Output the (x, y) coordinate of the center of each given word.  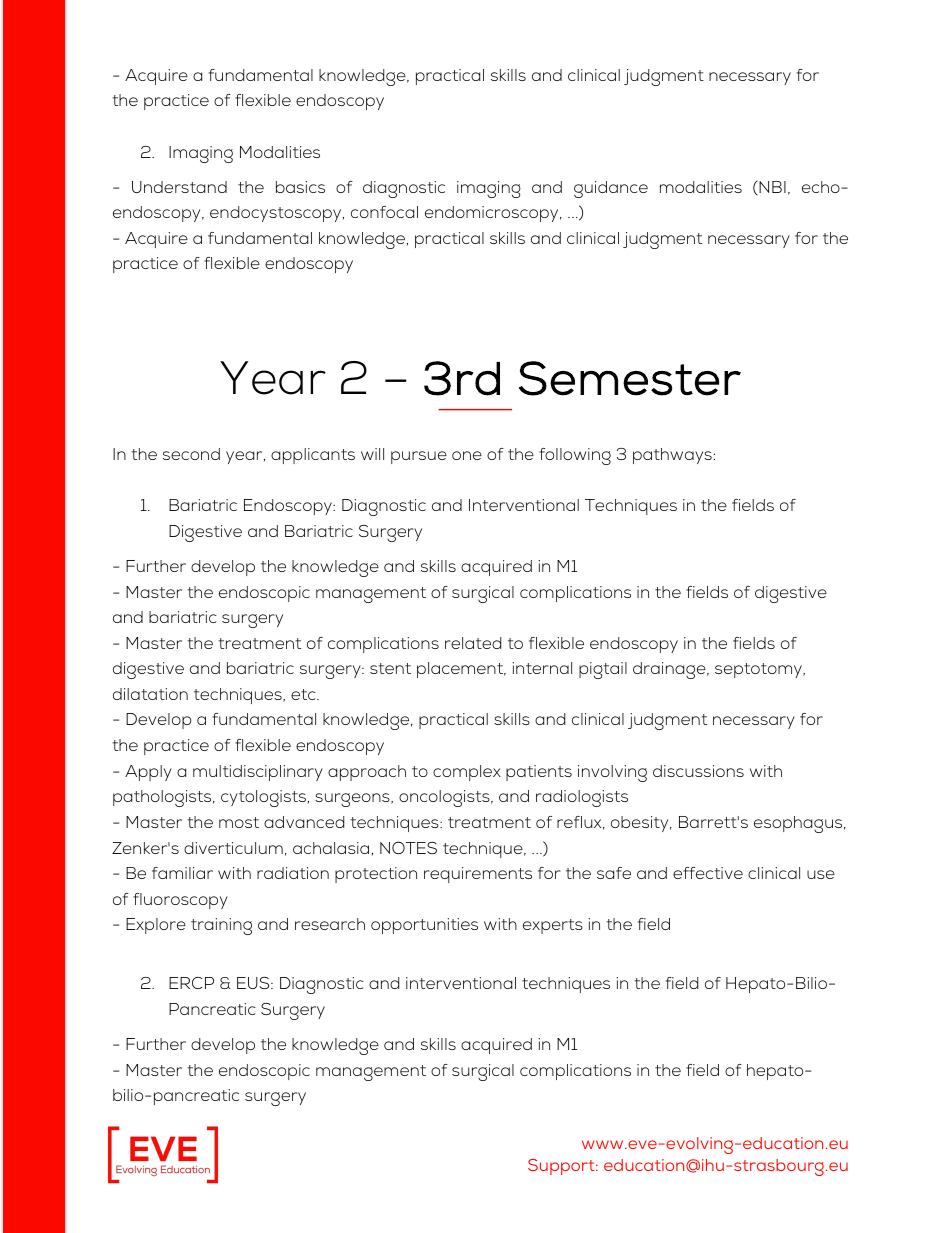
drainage (670, 670)
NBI (771, 187)
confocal (384, 212)
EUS (254, 983)
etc (304, 694)
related (473, 643)
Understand (179, 187)
